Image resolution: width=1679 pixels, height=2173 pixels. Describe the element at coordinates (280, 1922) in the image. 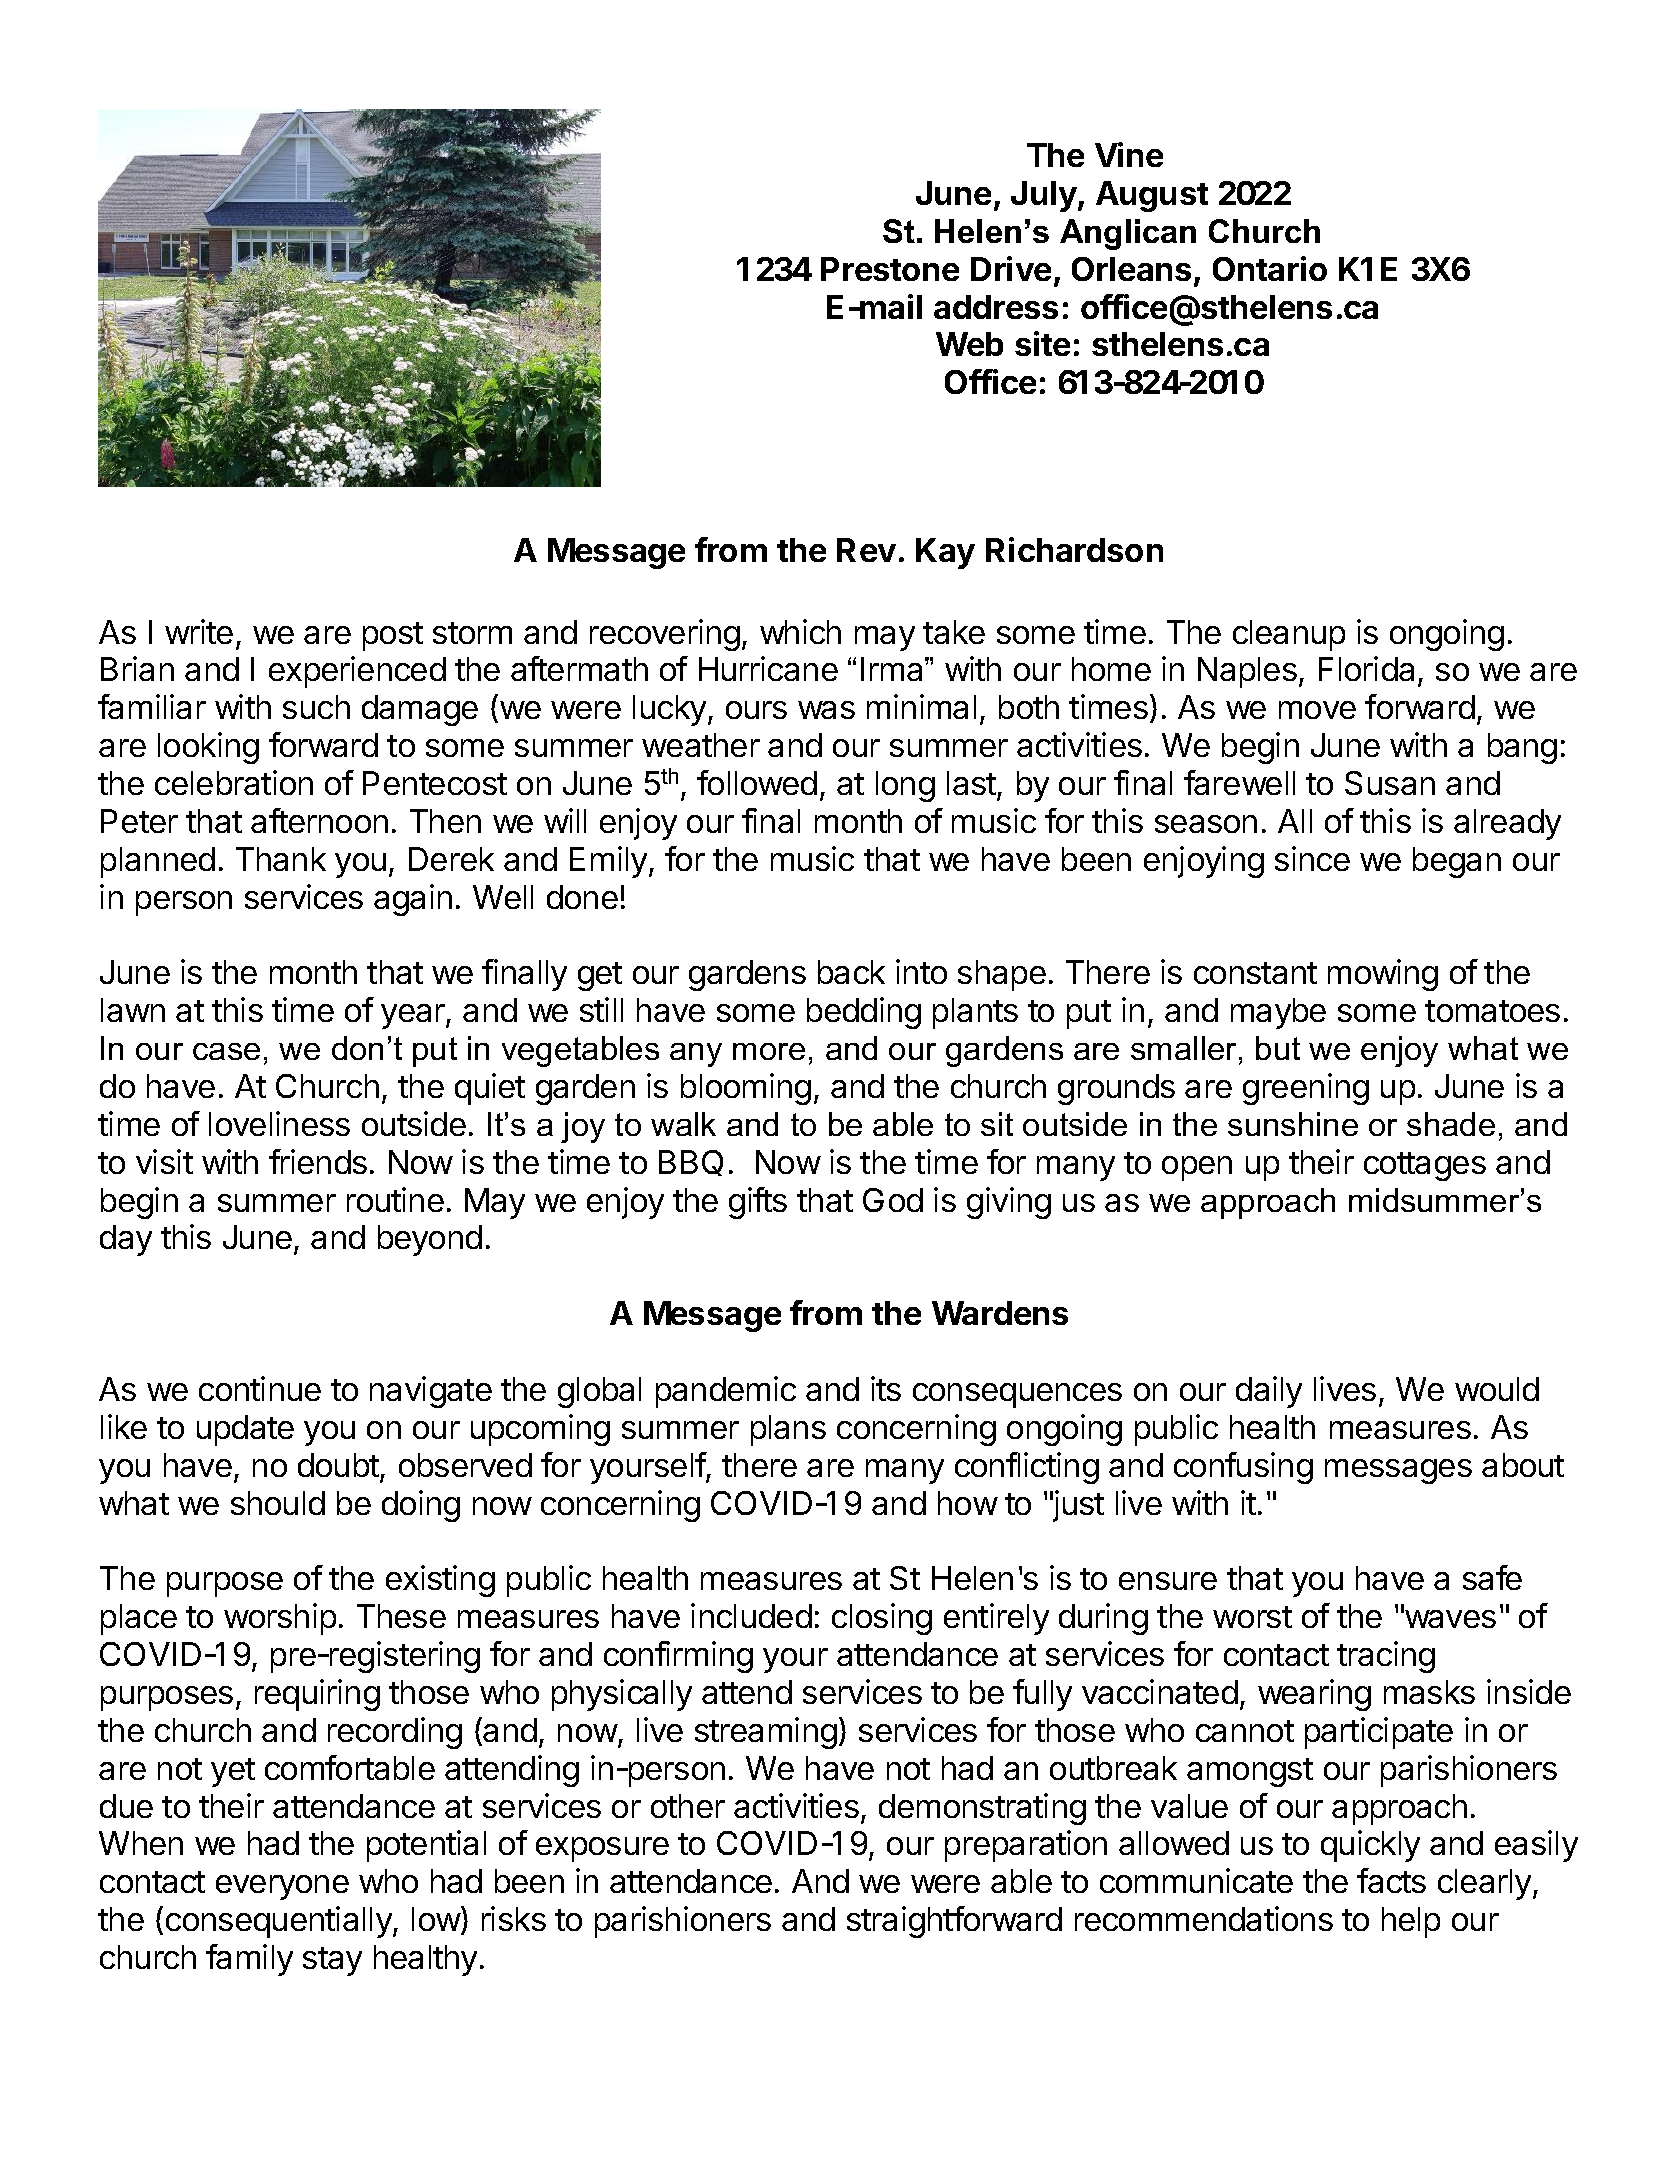

I see `consequentially` at that location.
